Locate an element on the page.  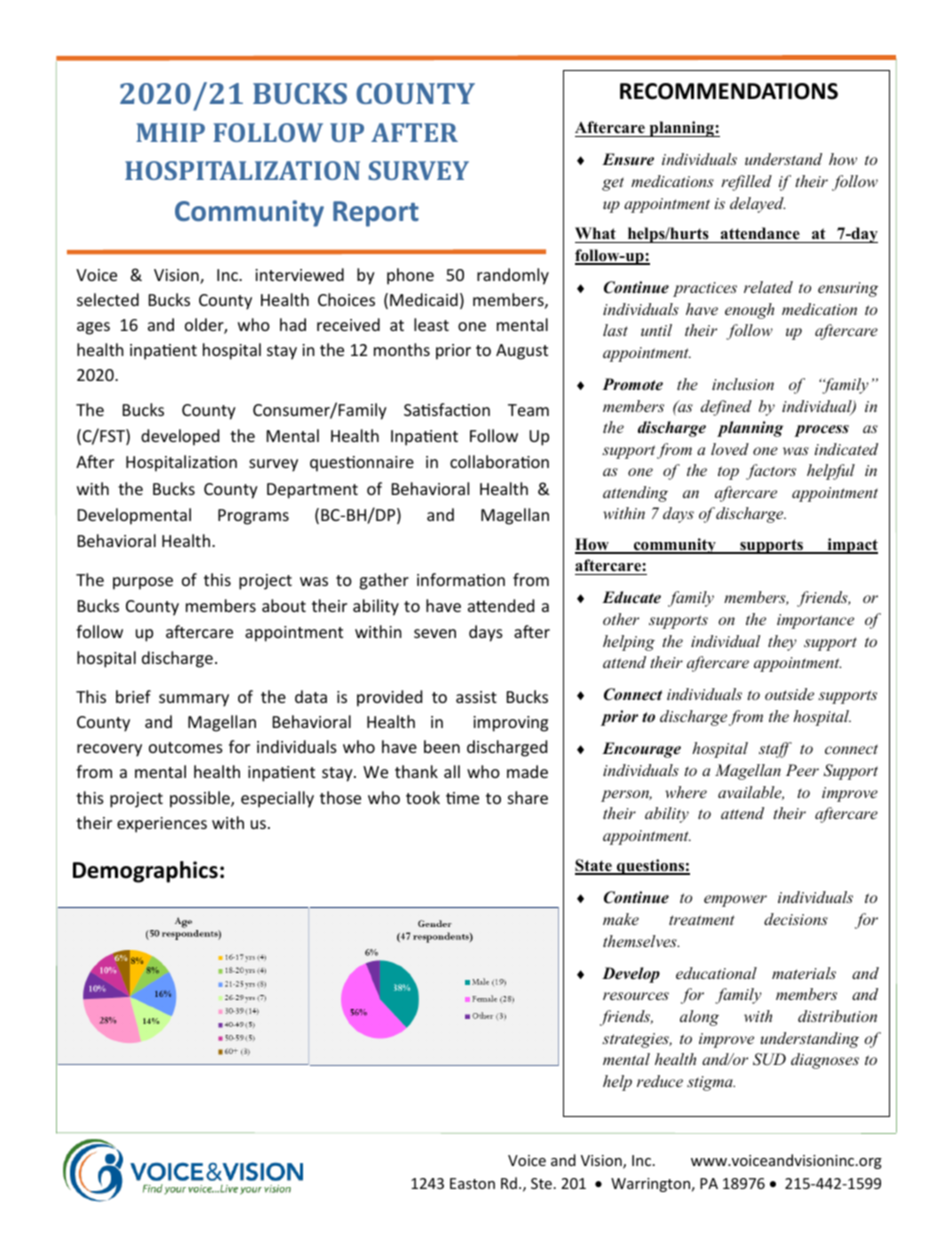
Ensure is located at coordinates (628, 159).
